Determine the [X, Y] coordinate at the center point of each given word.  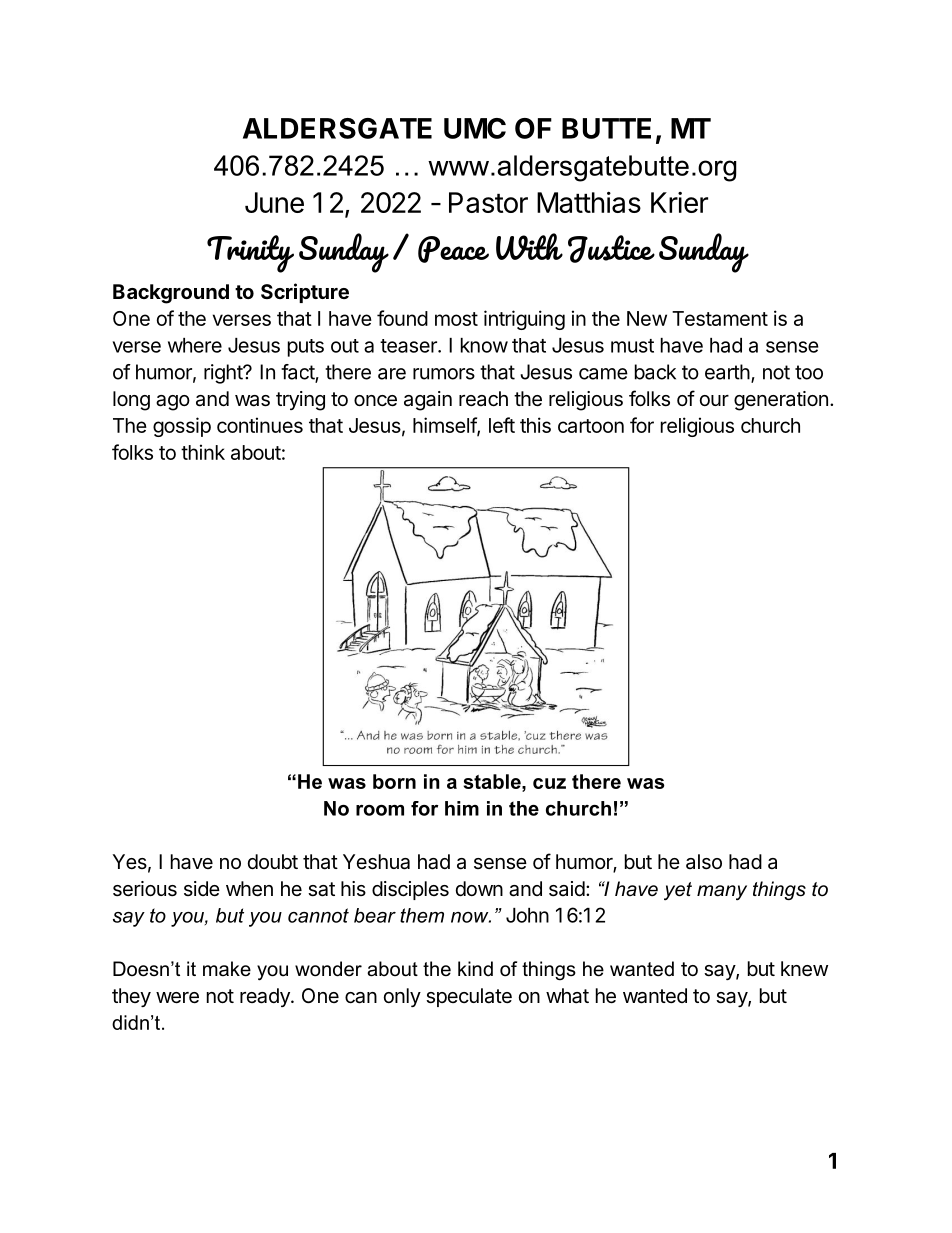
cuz [549, 783]
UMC [475, 128]
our [714, 400]
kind [475, 969]
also [704, 862]
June [274, 202]
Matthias [589, 202]
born [394, 781]
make [227, 969]
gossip [182, 427]
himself [445, 426]
